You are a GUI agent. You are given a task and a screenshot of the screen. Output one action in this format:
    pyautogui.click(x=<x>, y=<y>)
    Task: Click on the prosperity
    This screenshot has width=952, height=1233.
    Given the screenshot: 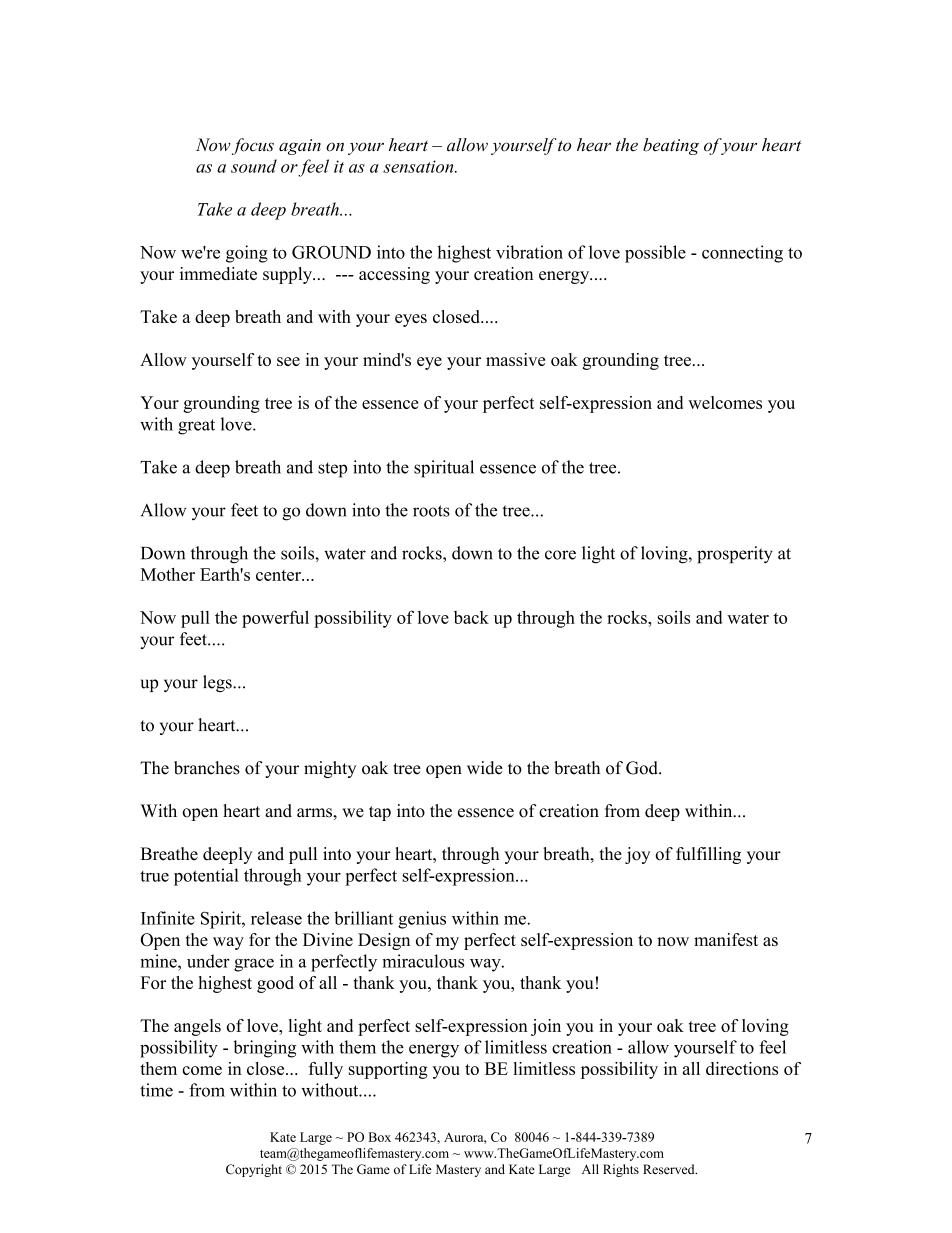 What is the action you would take?
    pyautogui.click(x=735, y=555)
